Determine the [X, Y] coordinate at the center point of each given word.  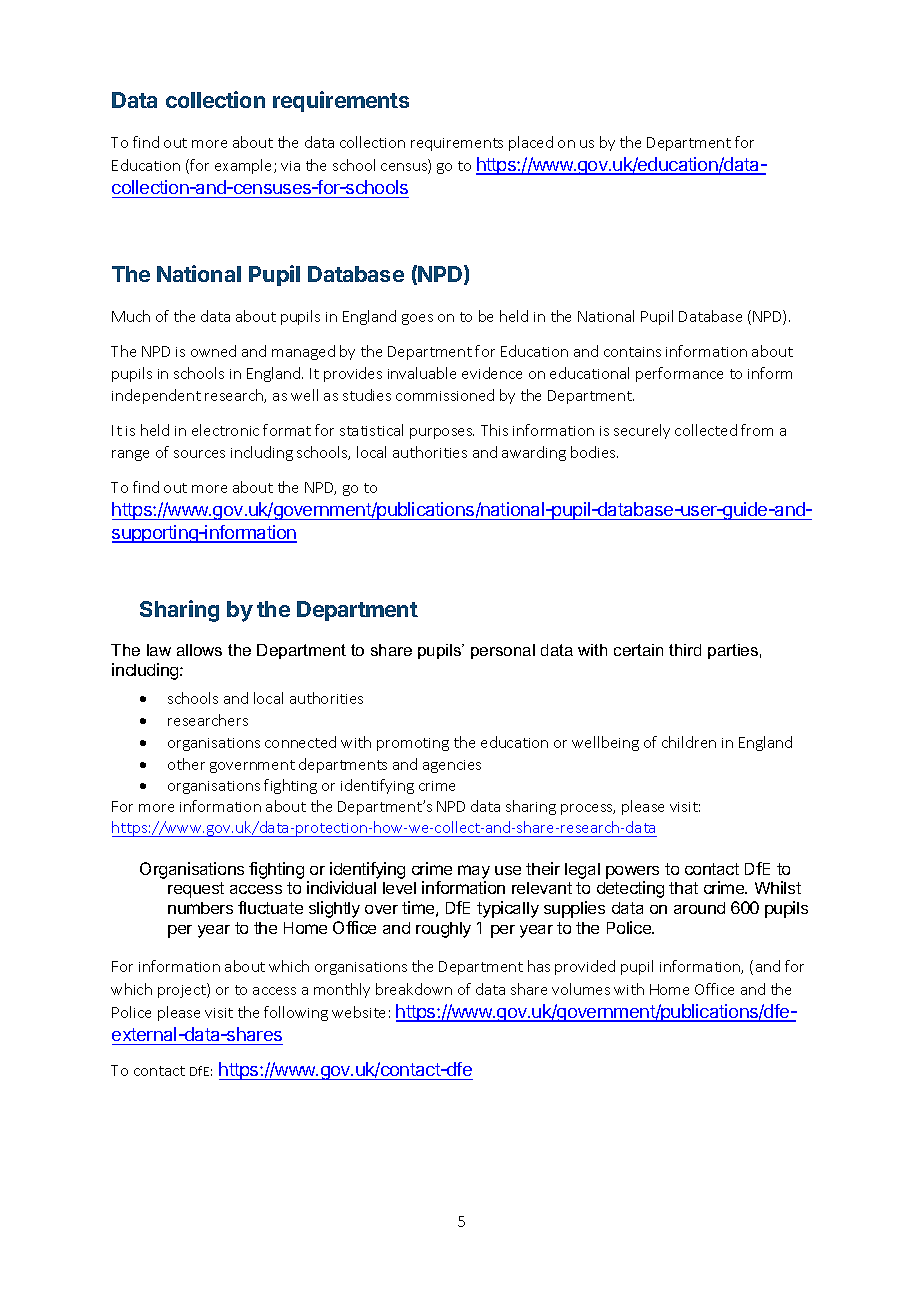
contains [632, 352]
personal [503, 651]
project [183, 990]
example [245, 166]
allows [199, 650]
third [685, 650]
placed [531, 143]
